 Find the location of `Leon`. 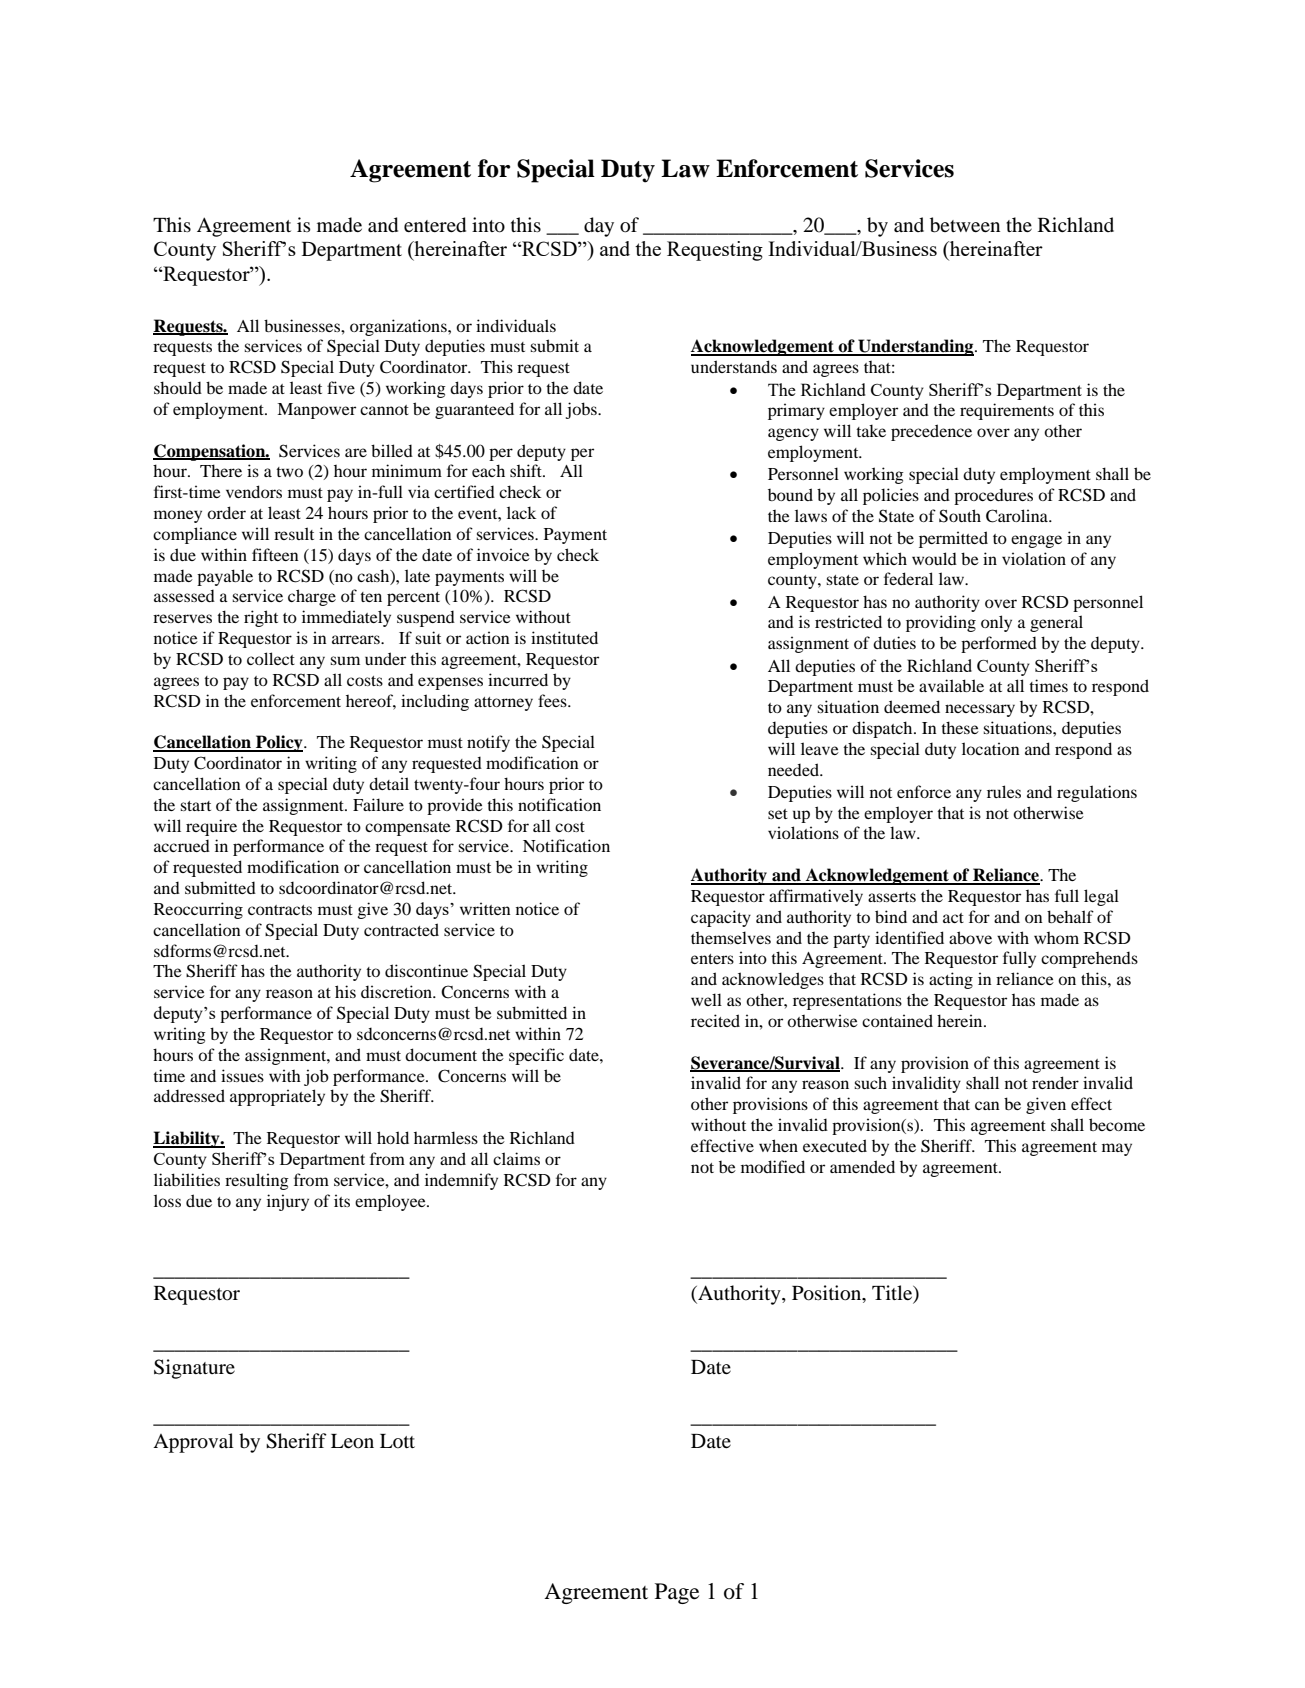

Leon is located at coordinates (352, 1441).
